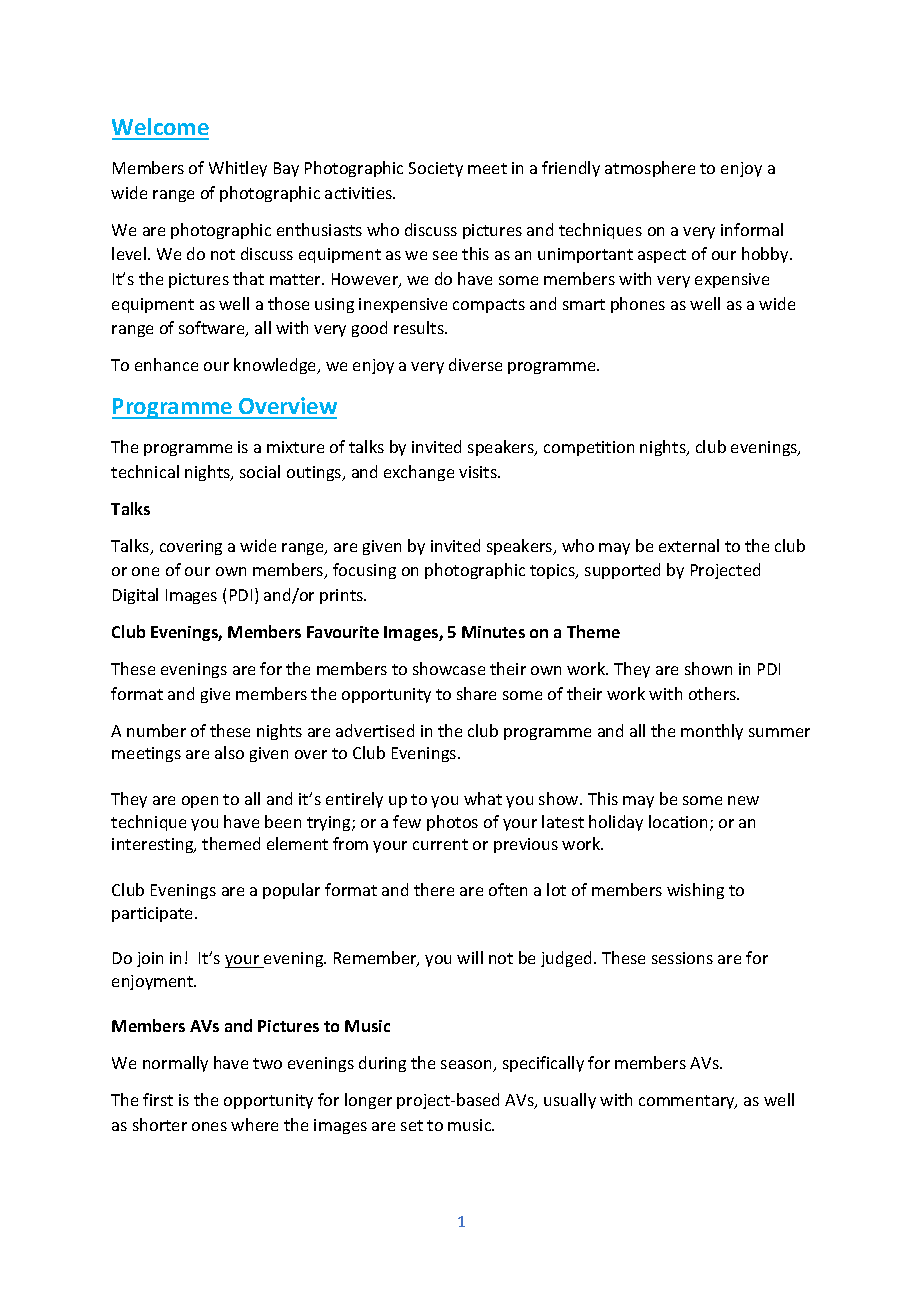 Image resolution: width=924 pixels, height=1308 pixels. Describe the element at coordinates (493, 632) in the screenshot. I see `Minutes` at that location.
